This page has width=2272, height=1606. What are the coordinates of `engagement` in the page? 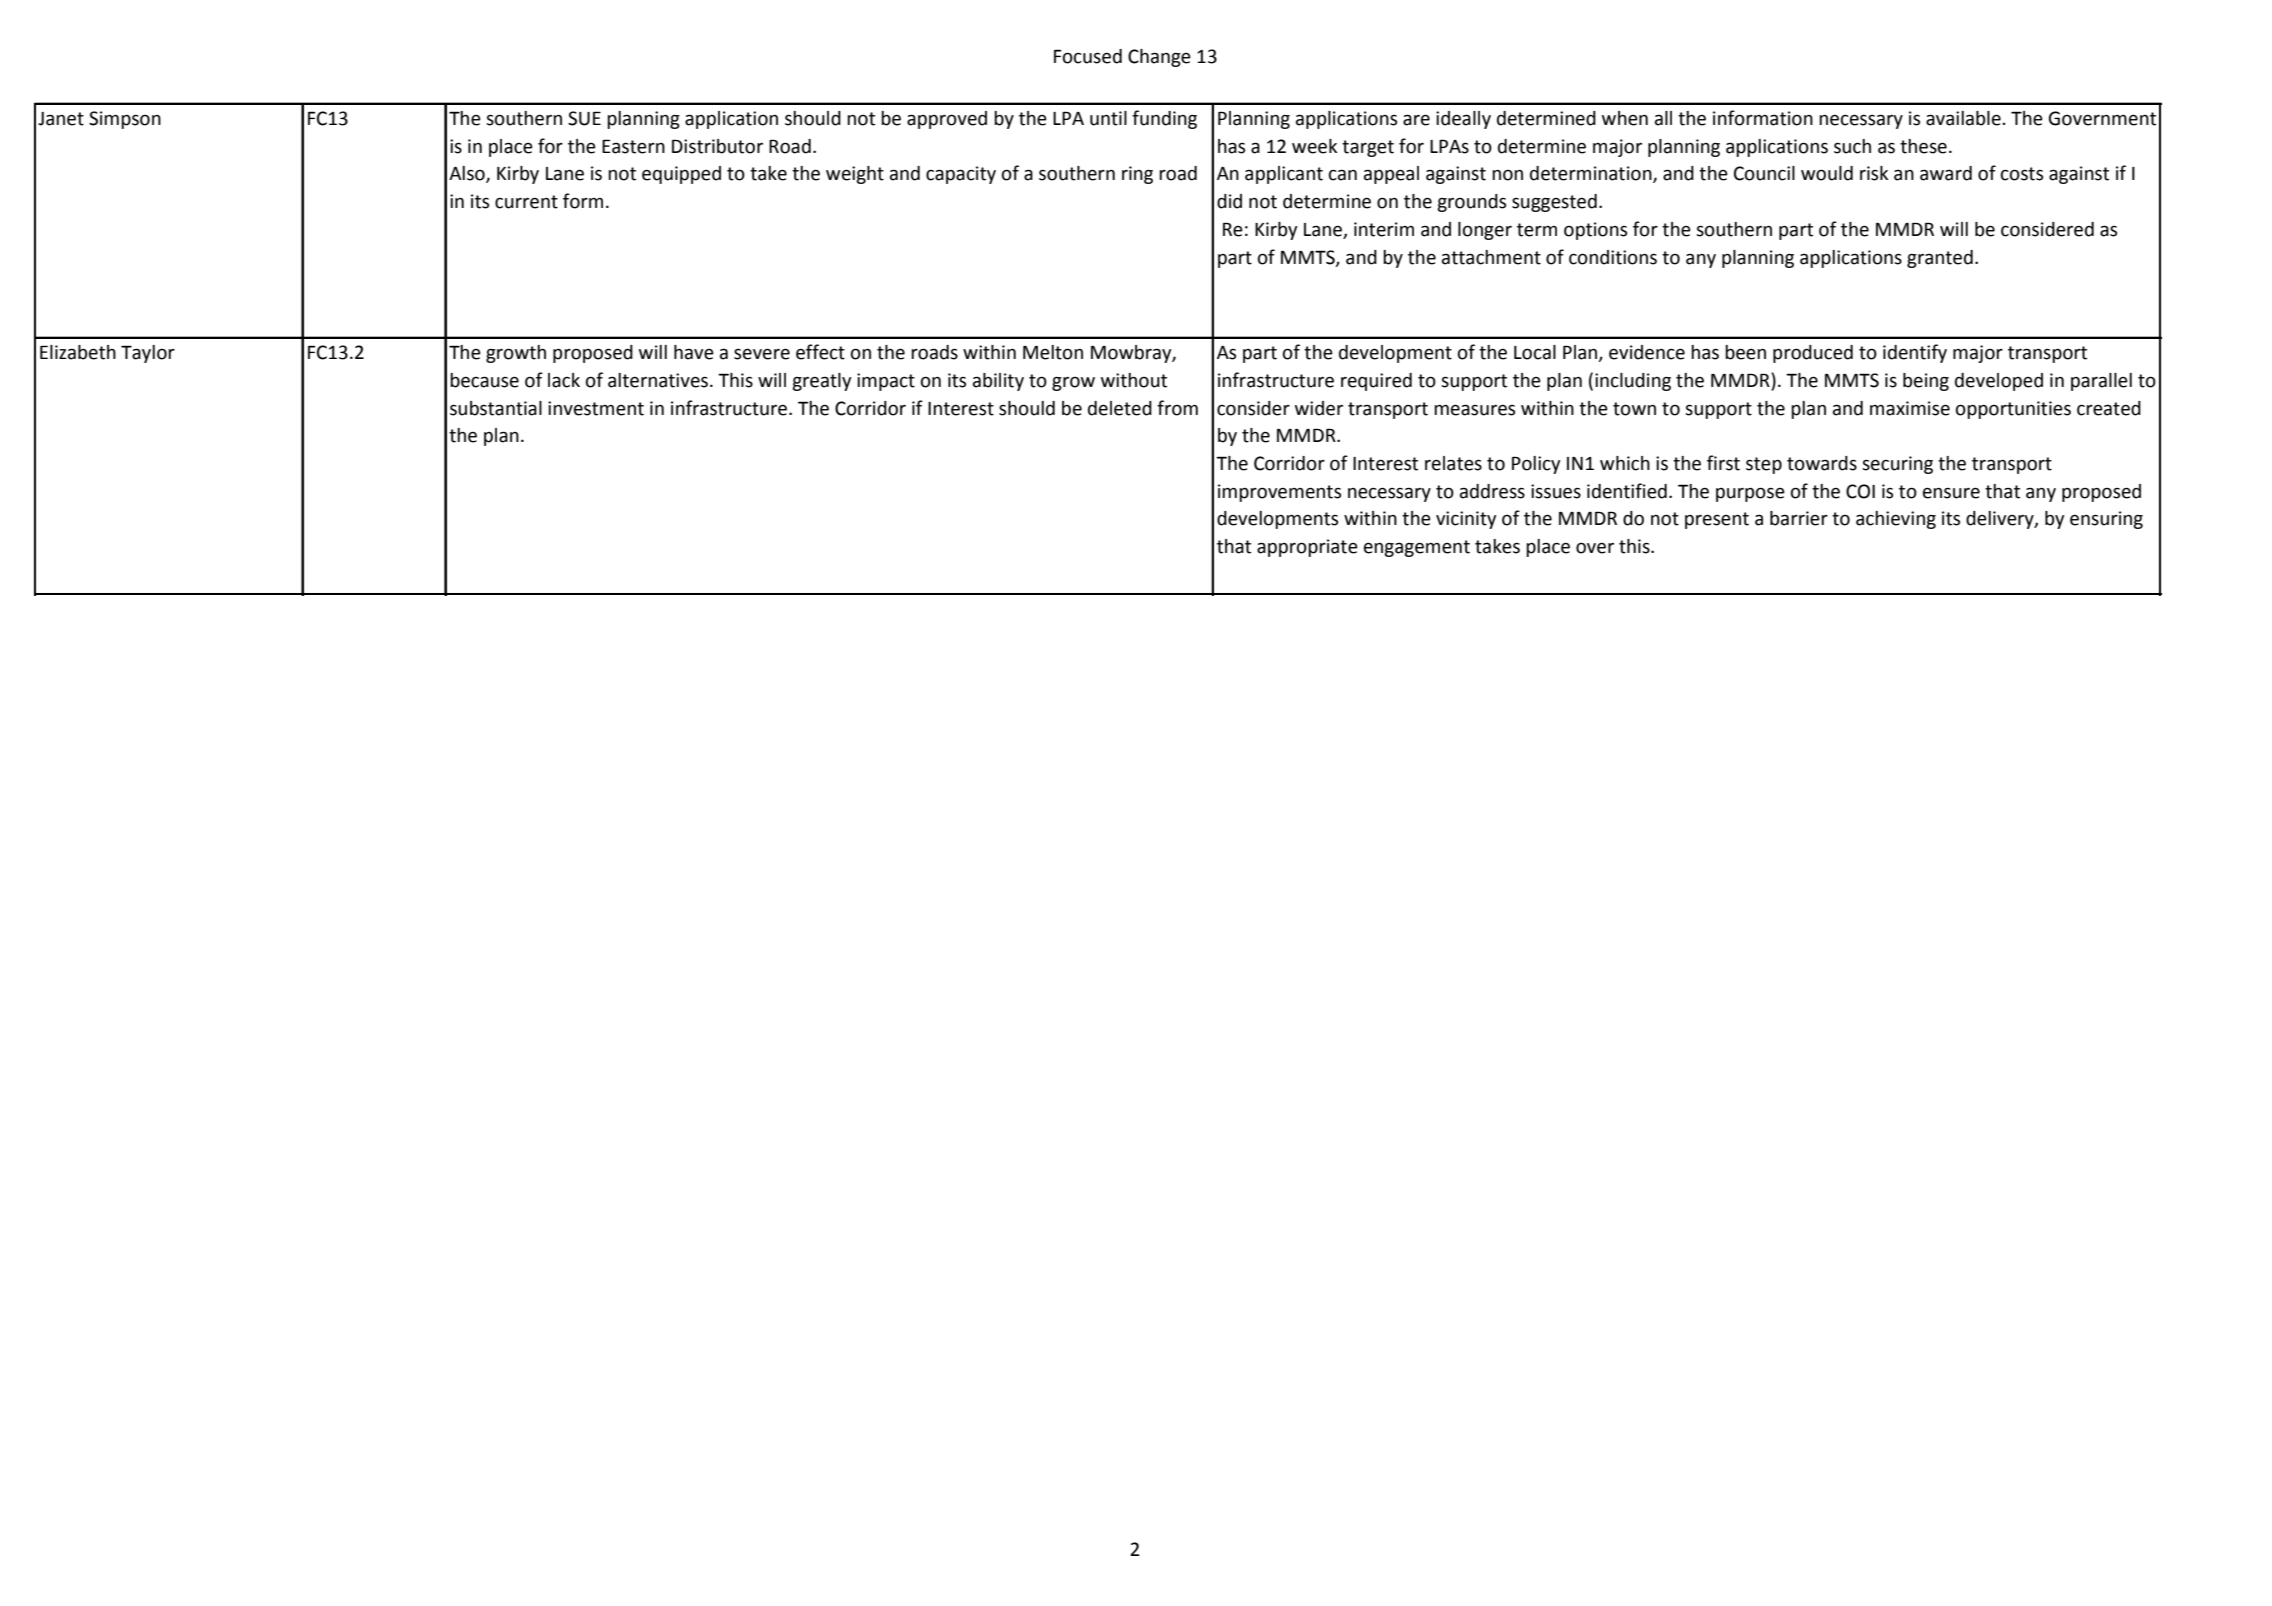 It's located at (1417, 548).
